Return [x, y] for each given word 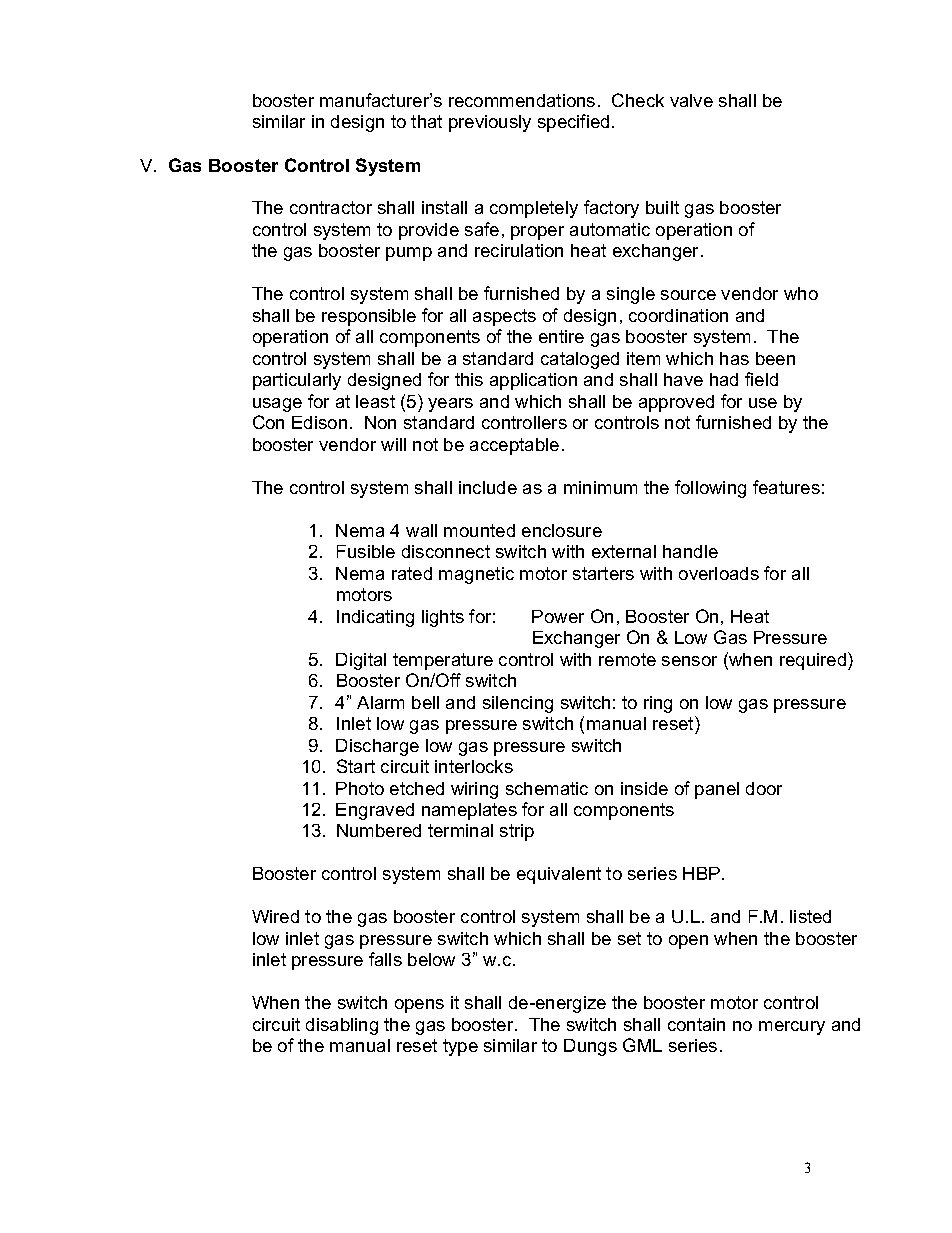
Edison [319, 422]
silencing [518, 704]
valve [691, 100]
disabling [342, 1026]
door [764, 788]
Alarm [380, 702]
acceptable [514, 446]
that [426, 121]
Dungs [590, 1047]
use [763, 403]
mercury [792, 1028]
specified [573, 123]
